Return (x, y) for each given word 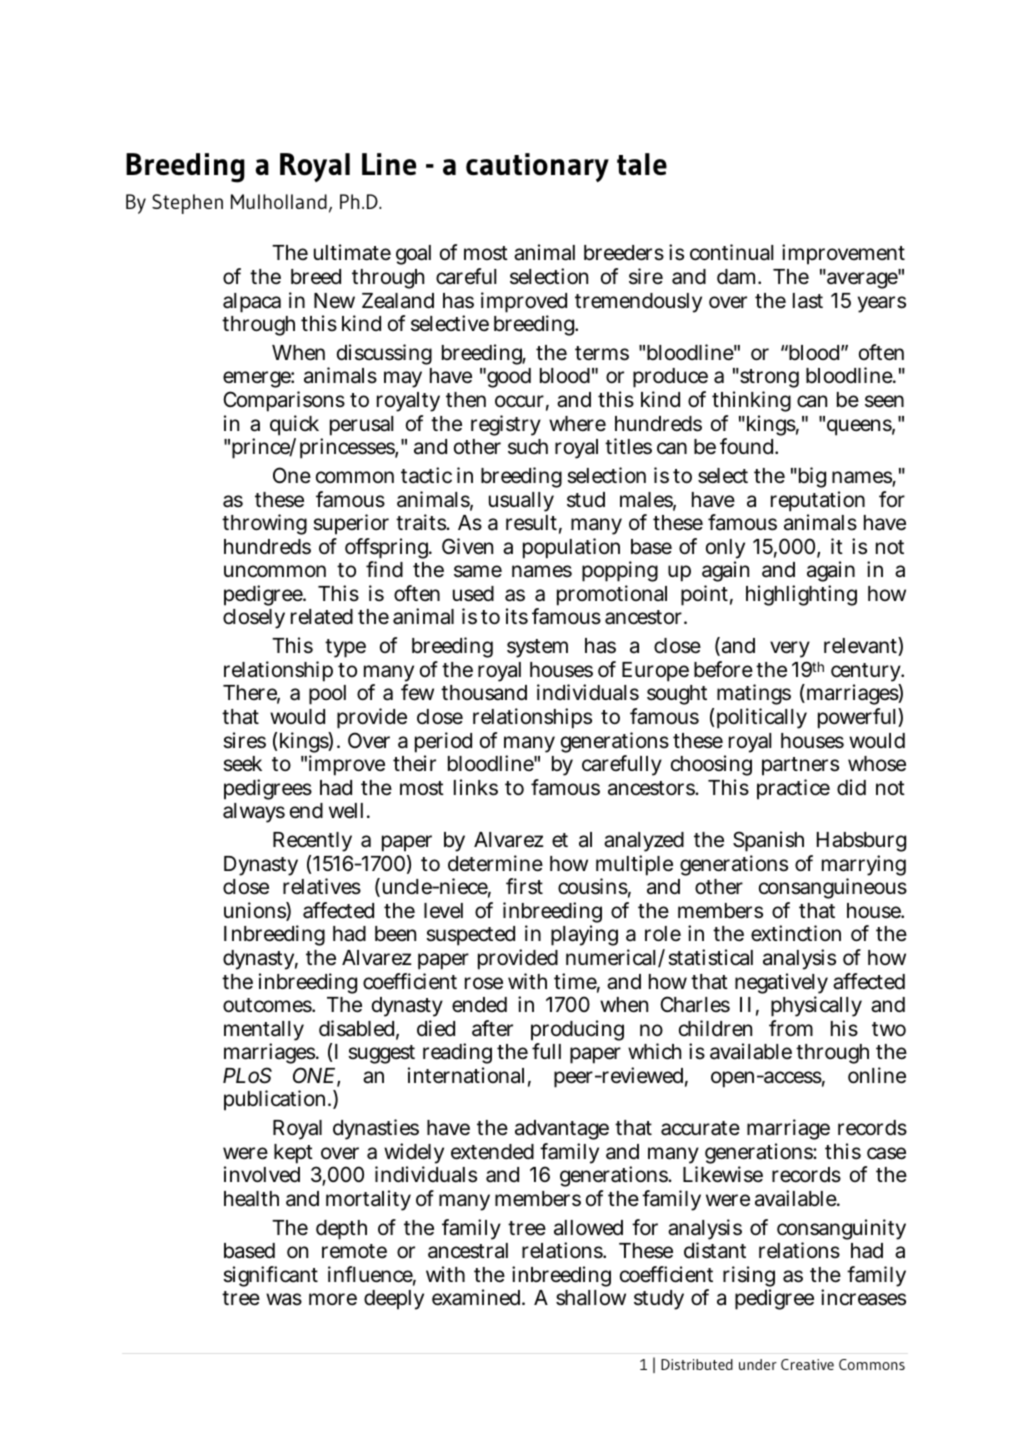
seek (242, 764)
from (791, 1028)
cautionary (537, 167)
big (811, 477)
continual (731, 252)
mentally (264, 1032)
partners (800, 766)
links (476, 787)
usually (521, 502)
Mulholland (279, 201)
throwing (264, 524)
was (284, 1299)
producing (577, 1032)
